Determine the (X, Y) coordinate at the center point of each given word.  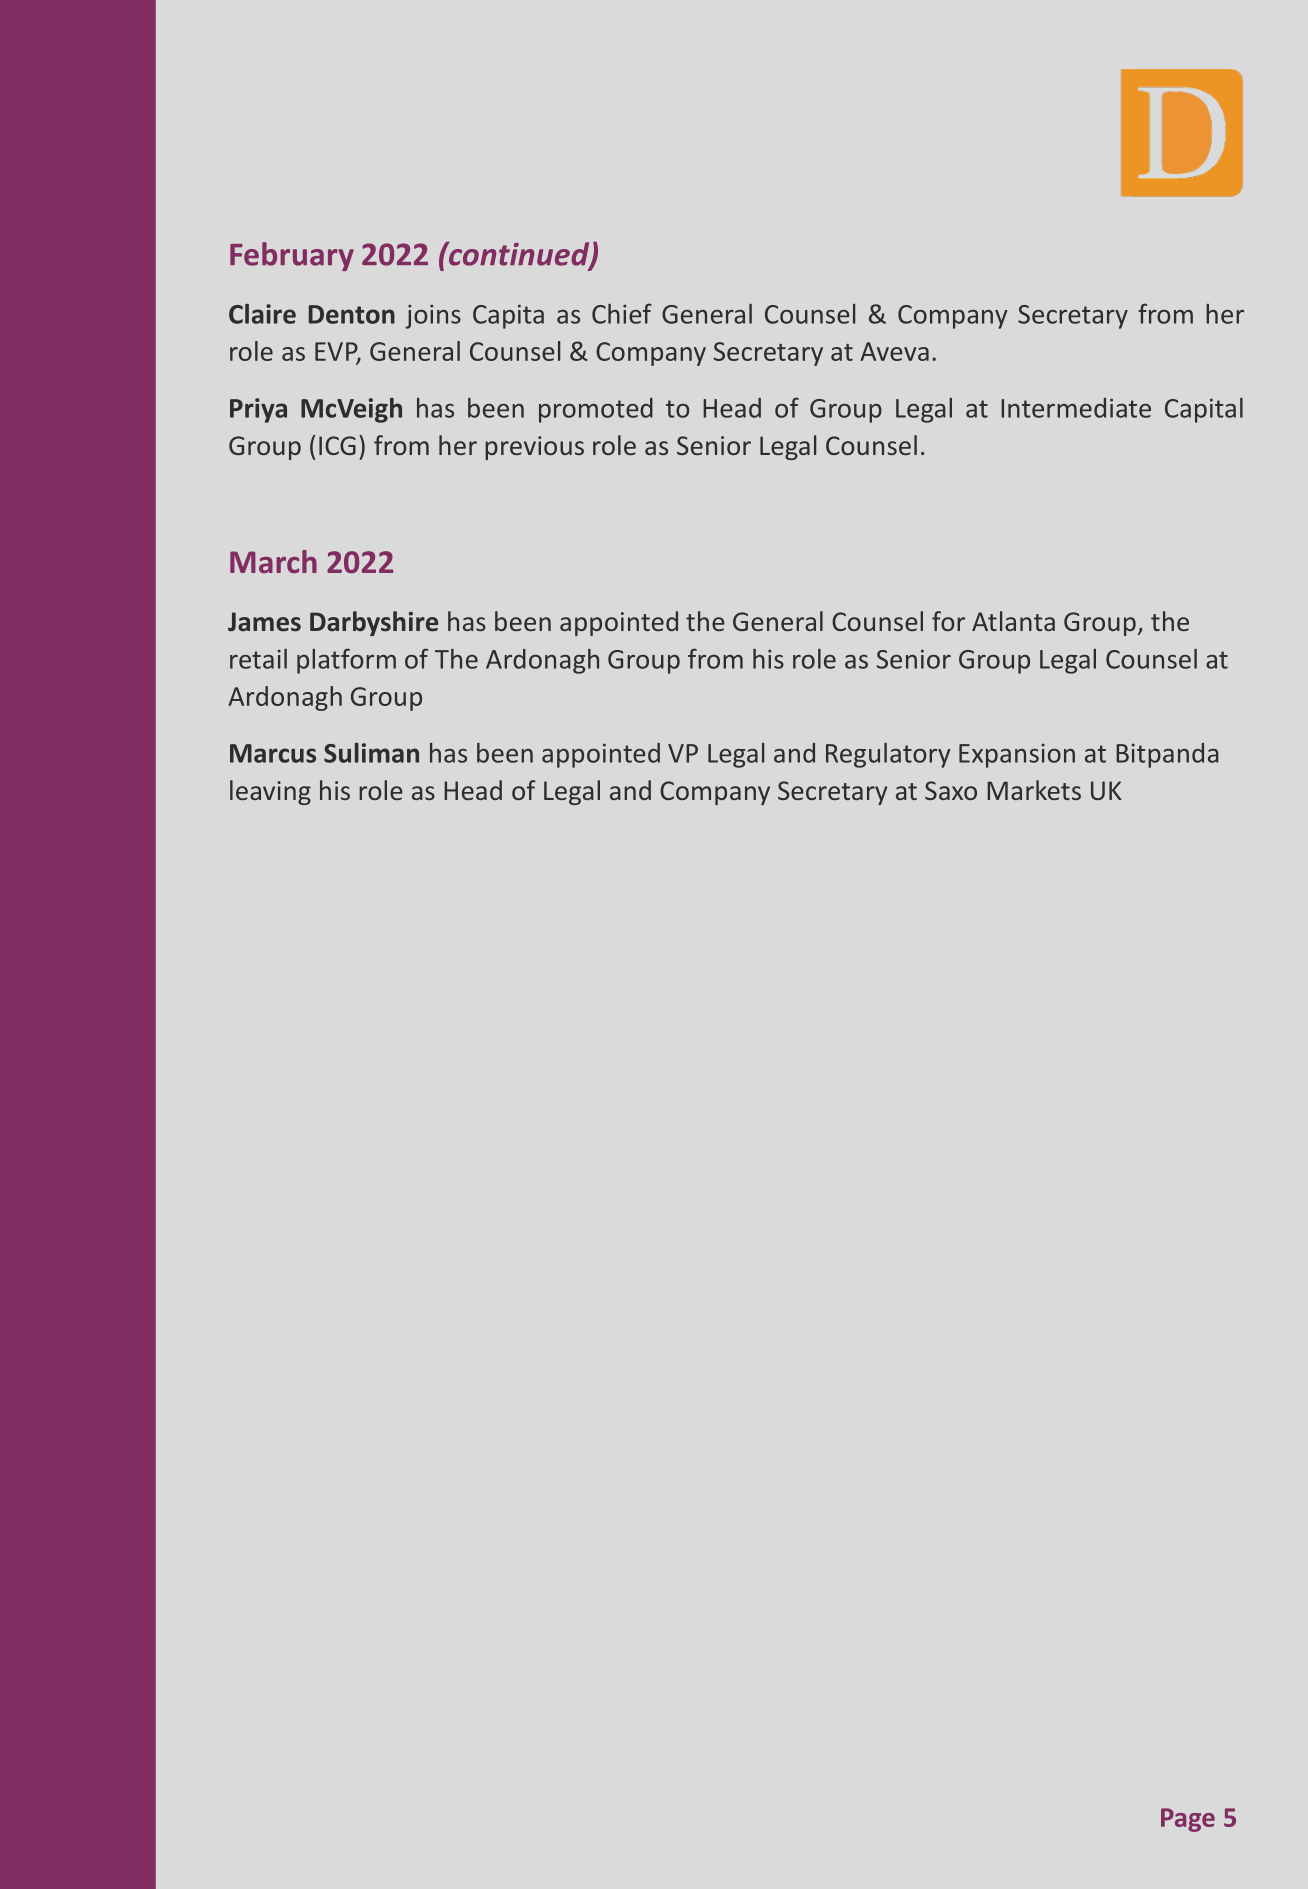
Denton (352, 314)
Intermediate (1076, 408)
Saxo (951, 790)
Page (1188, 1820)
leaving (270, 792)
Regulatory (888, 755)
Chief (622, 313)
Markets (1034, 790)
